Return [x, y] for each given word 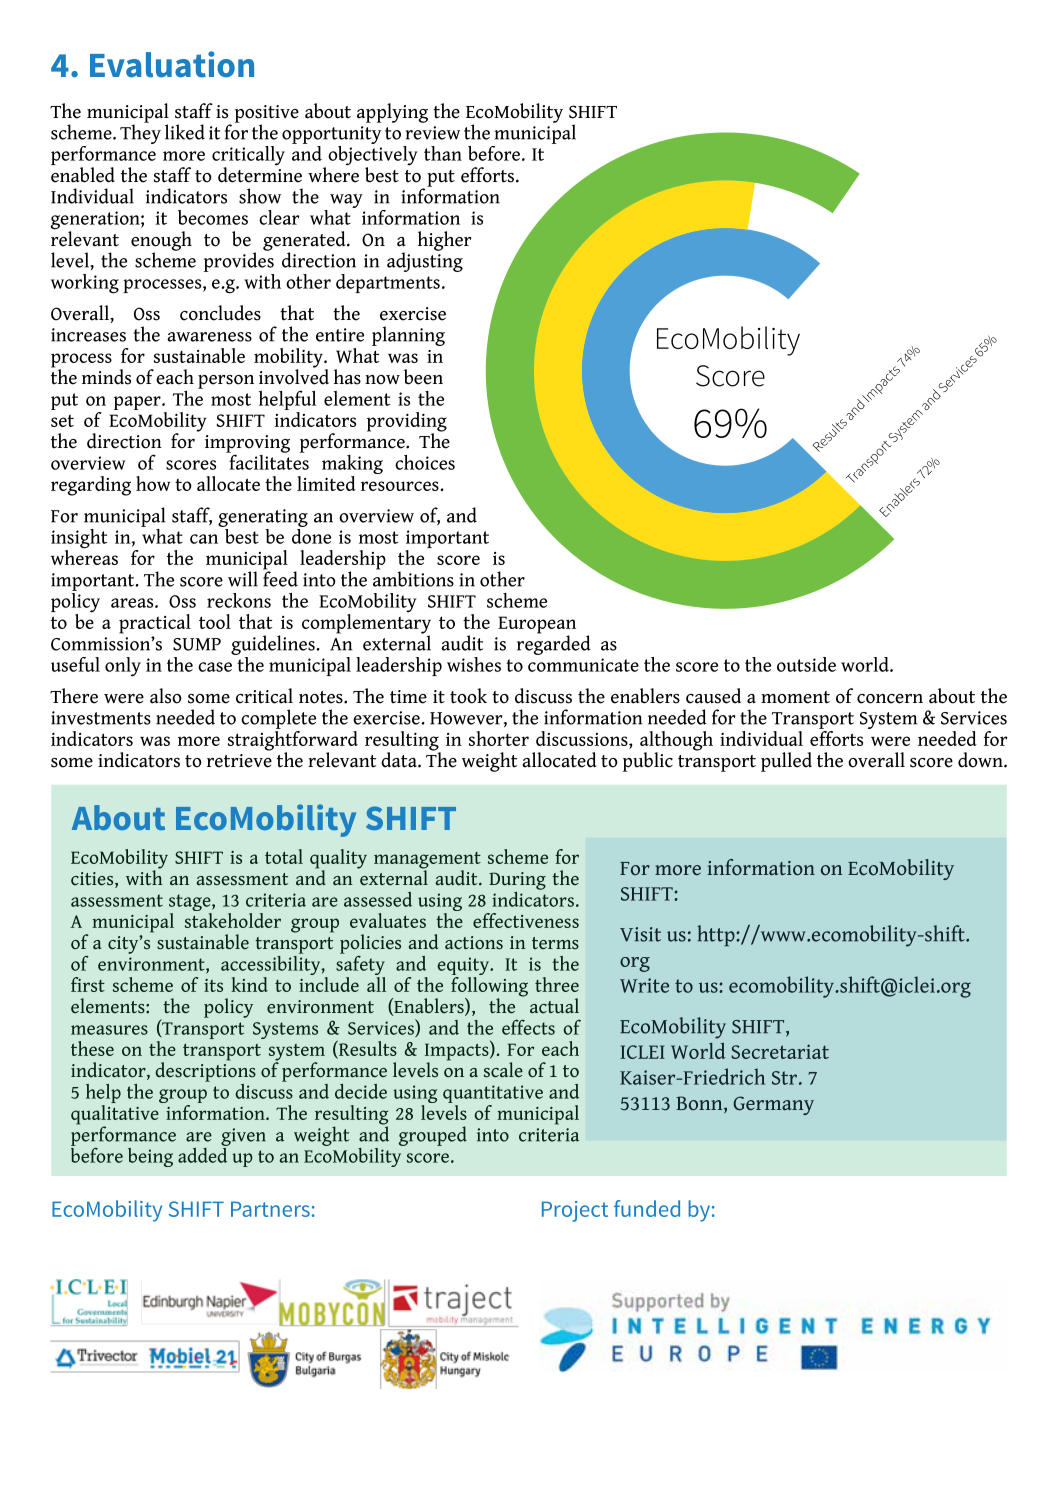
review [433, 133]
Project [575, 1211]
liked [185, 132]
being [150, 1157]
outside [806, 664]
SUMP [197, 644]
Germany [773, 1105]
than [443, 153]
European [537, 626]
